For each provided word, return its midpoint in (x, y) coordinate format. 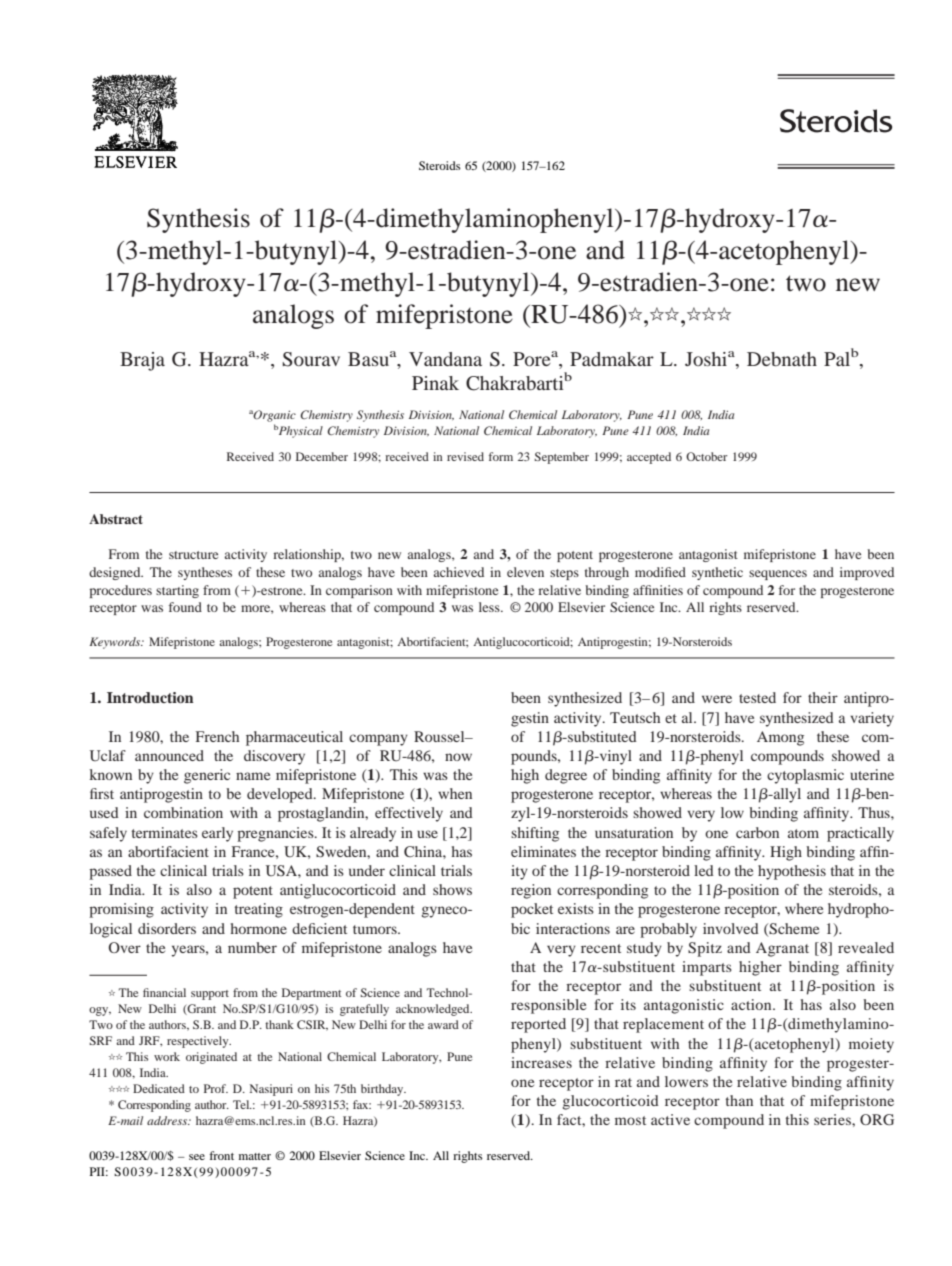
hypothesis (792, 872)
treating (259, 910)
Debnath (782, 359)
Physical (299, 432)
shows (452, 889)
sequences (778, 575)
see (197, 1157)
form (501, 456)
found (185, 607)
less (490, 607)
